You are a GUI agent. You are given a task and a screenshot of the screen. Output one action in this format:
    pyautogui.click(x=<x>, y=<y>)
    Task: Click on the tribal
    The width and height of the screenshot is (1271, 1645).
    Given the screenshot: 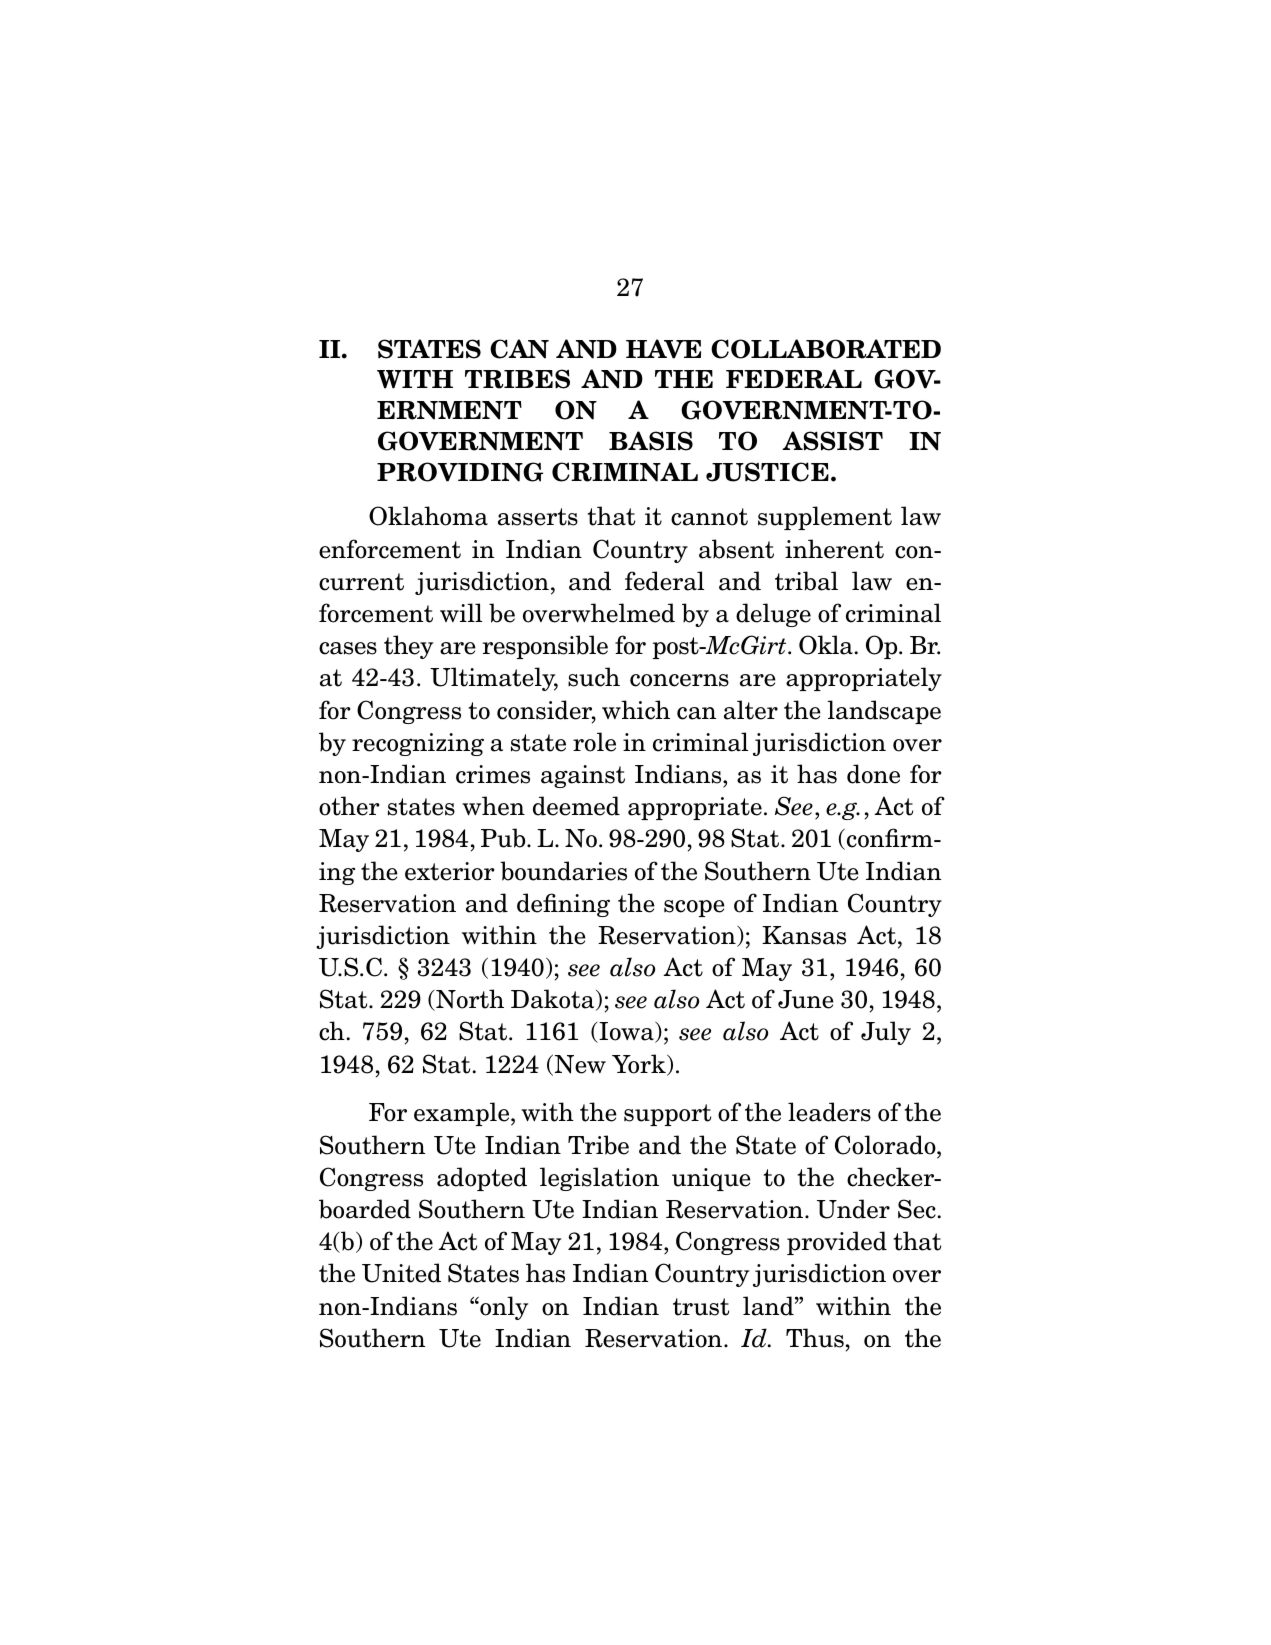 What is the action you would take?
    pyautogui.click(x=806, y=581)
